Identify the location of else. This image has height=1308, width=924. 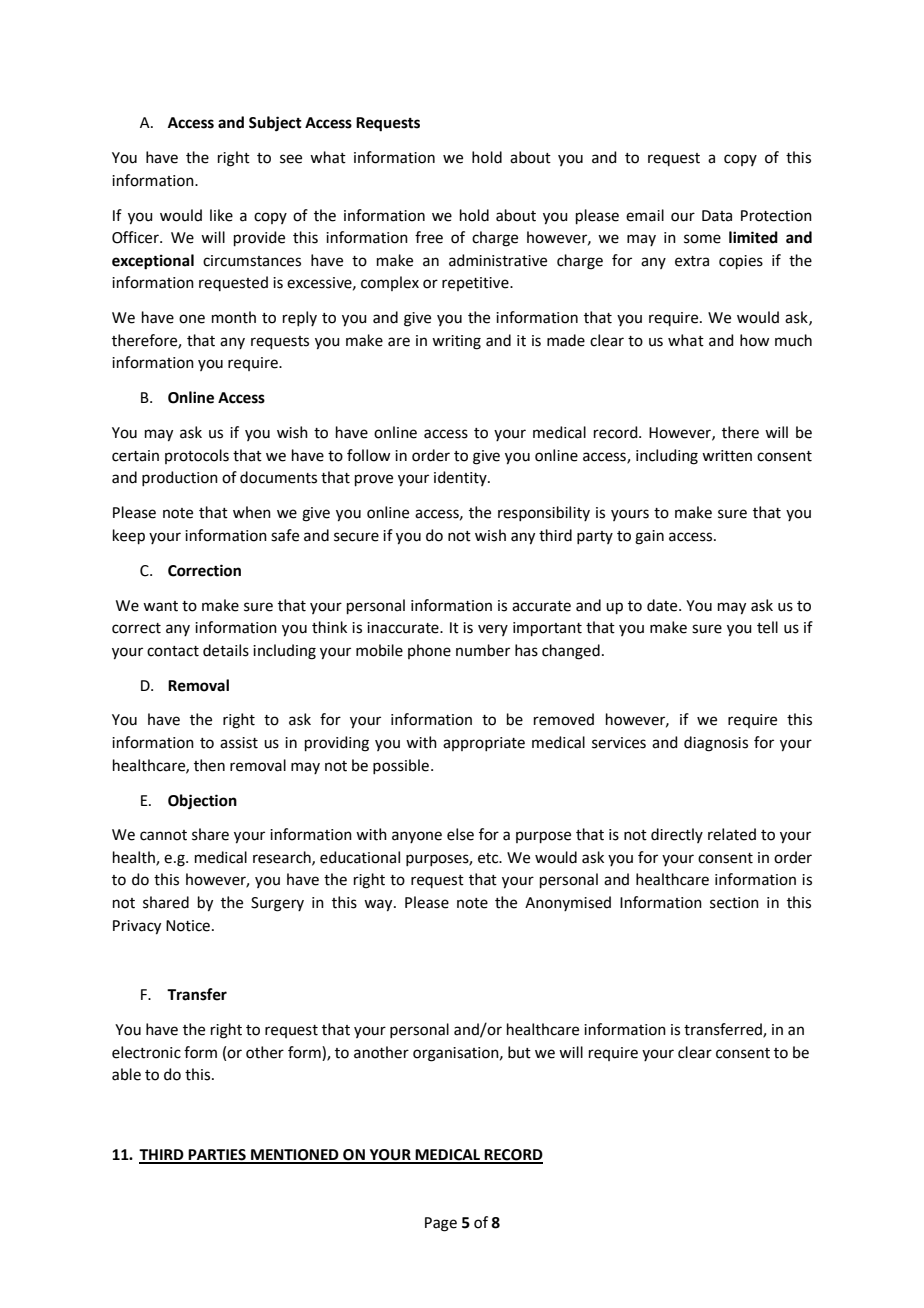
(460, 834).
